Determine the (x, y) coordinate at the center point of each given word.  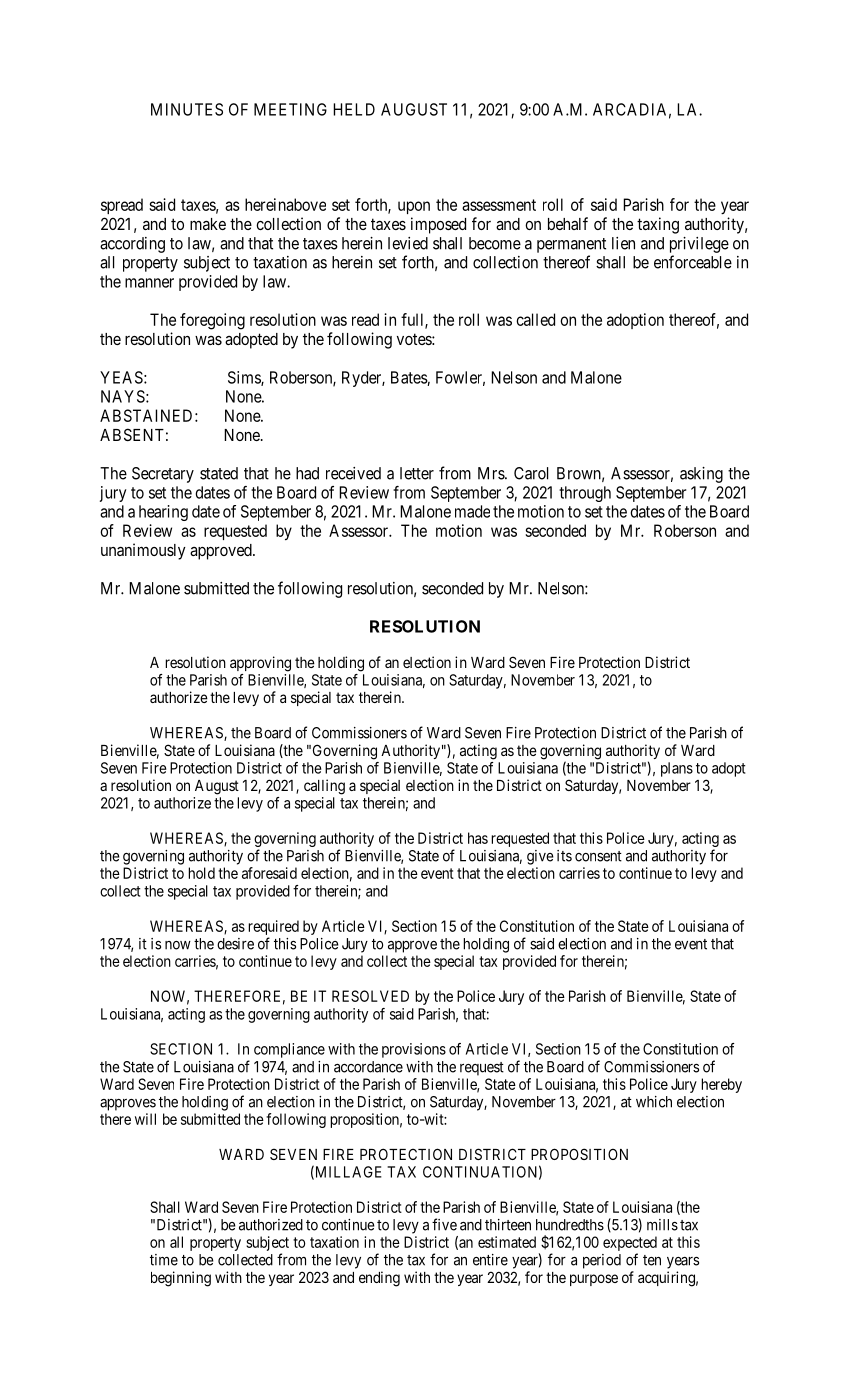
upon (414, 207)
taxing (658, 225)
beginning (181, 1279)
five (444, 1224)
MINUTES (187, 109)
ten (652, 1260)
